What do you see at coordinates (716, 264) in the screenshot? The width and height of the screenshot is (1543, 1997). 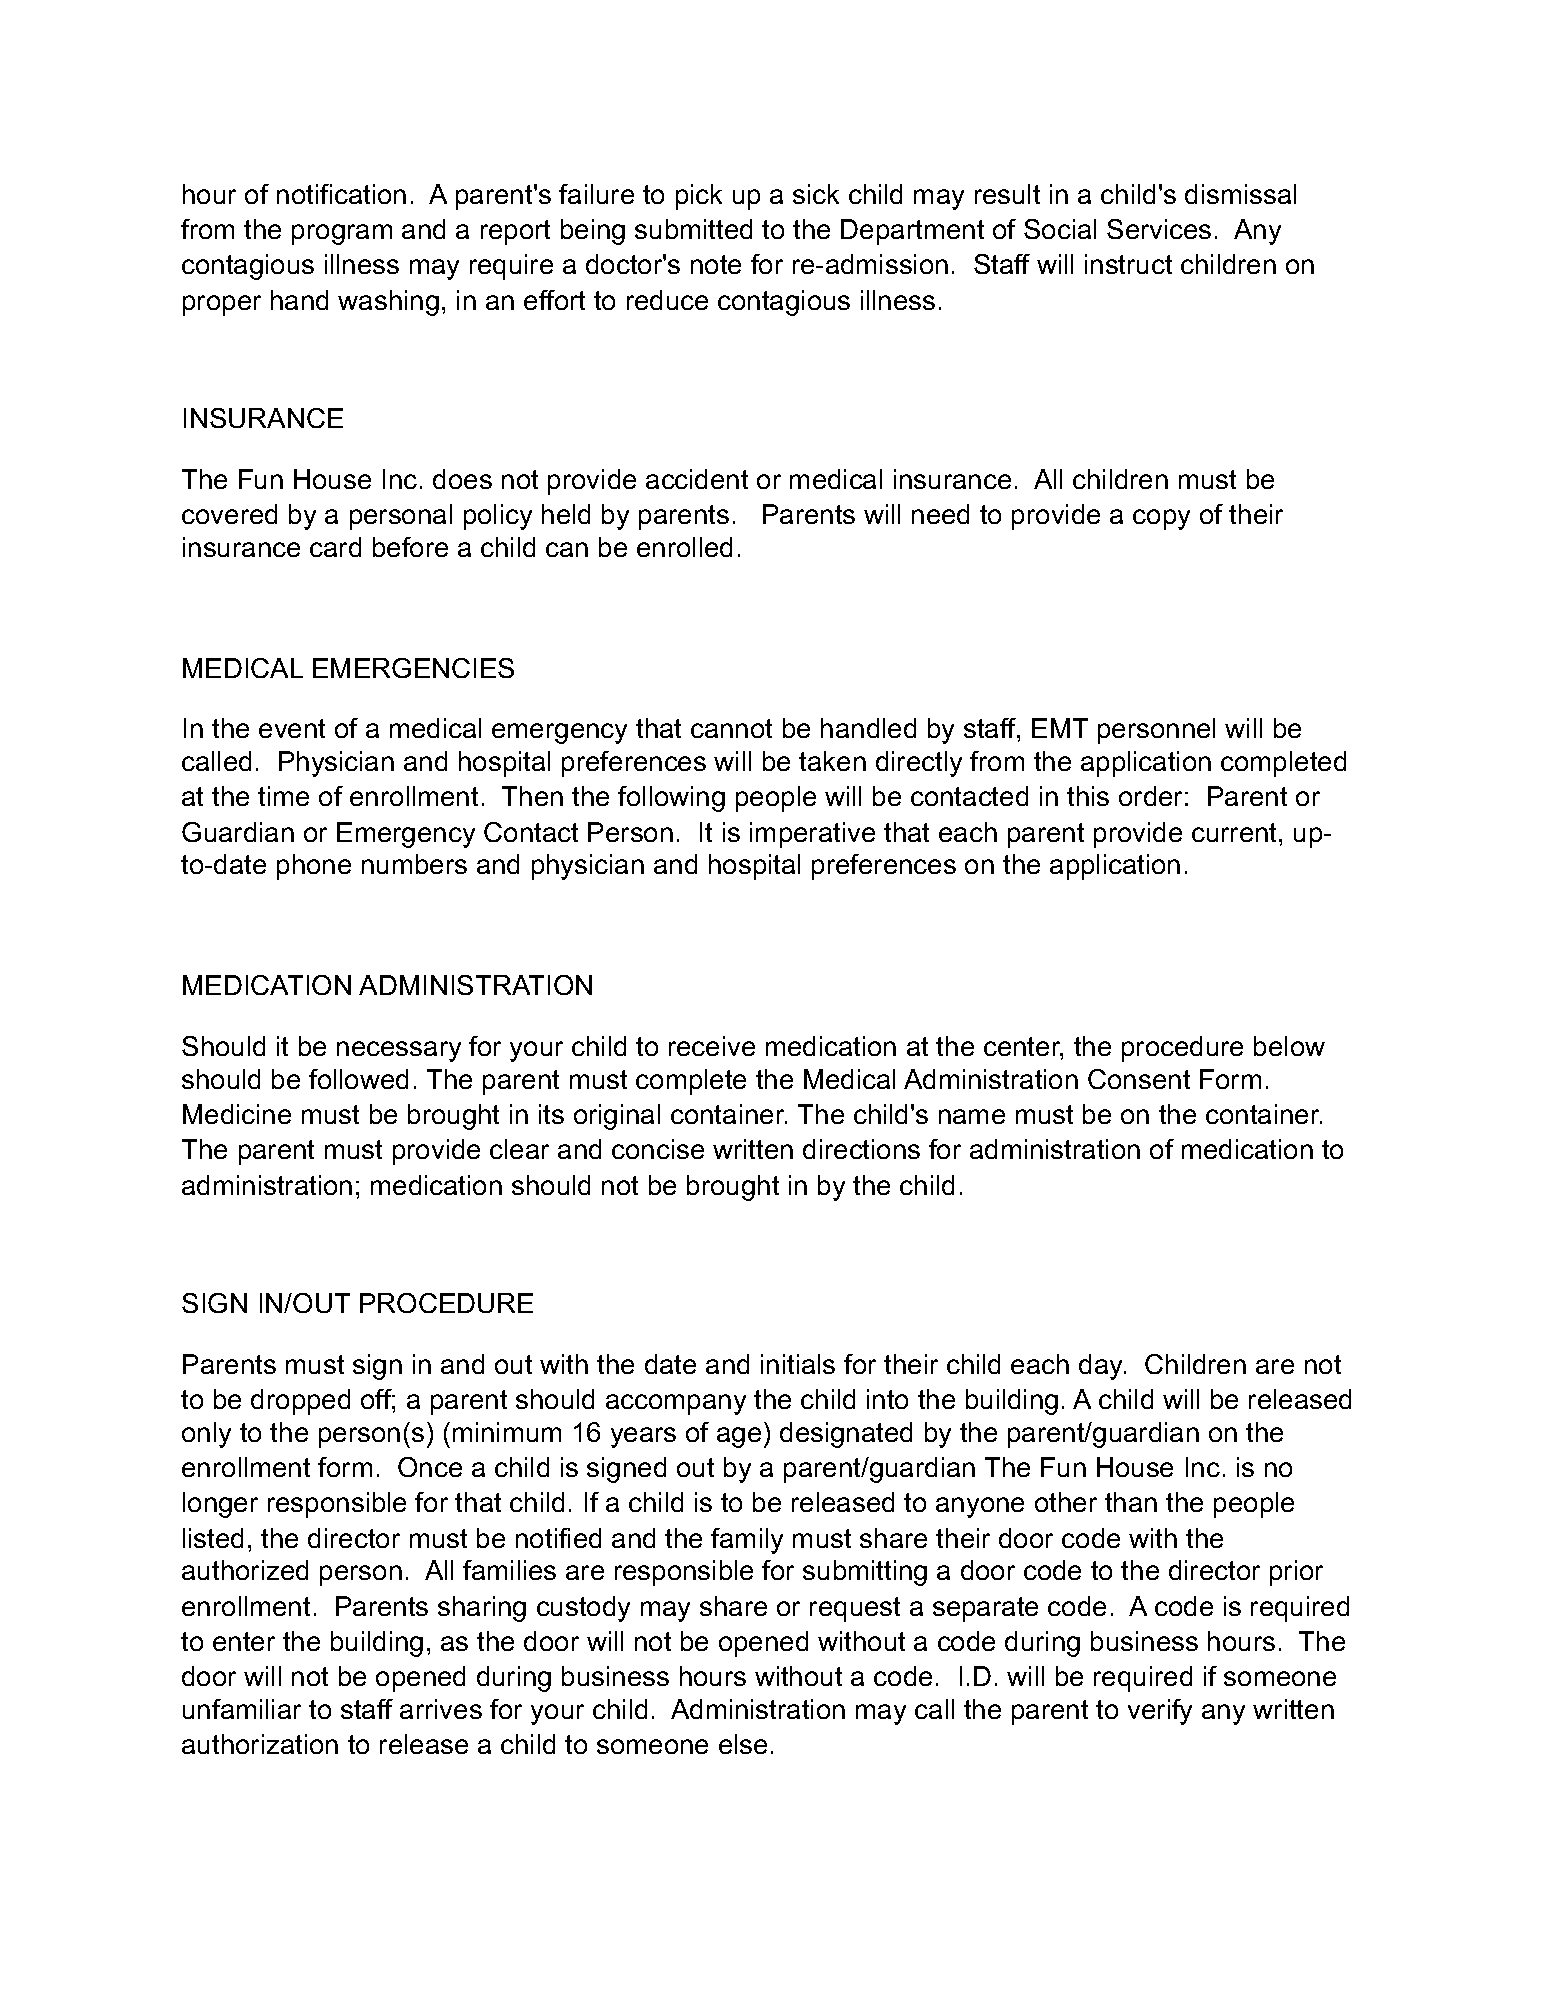 I see `note` at bounding box center [716, 264].
